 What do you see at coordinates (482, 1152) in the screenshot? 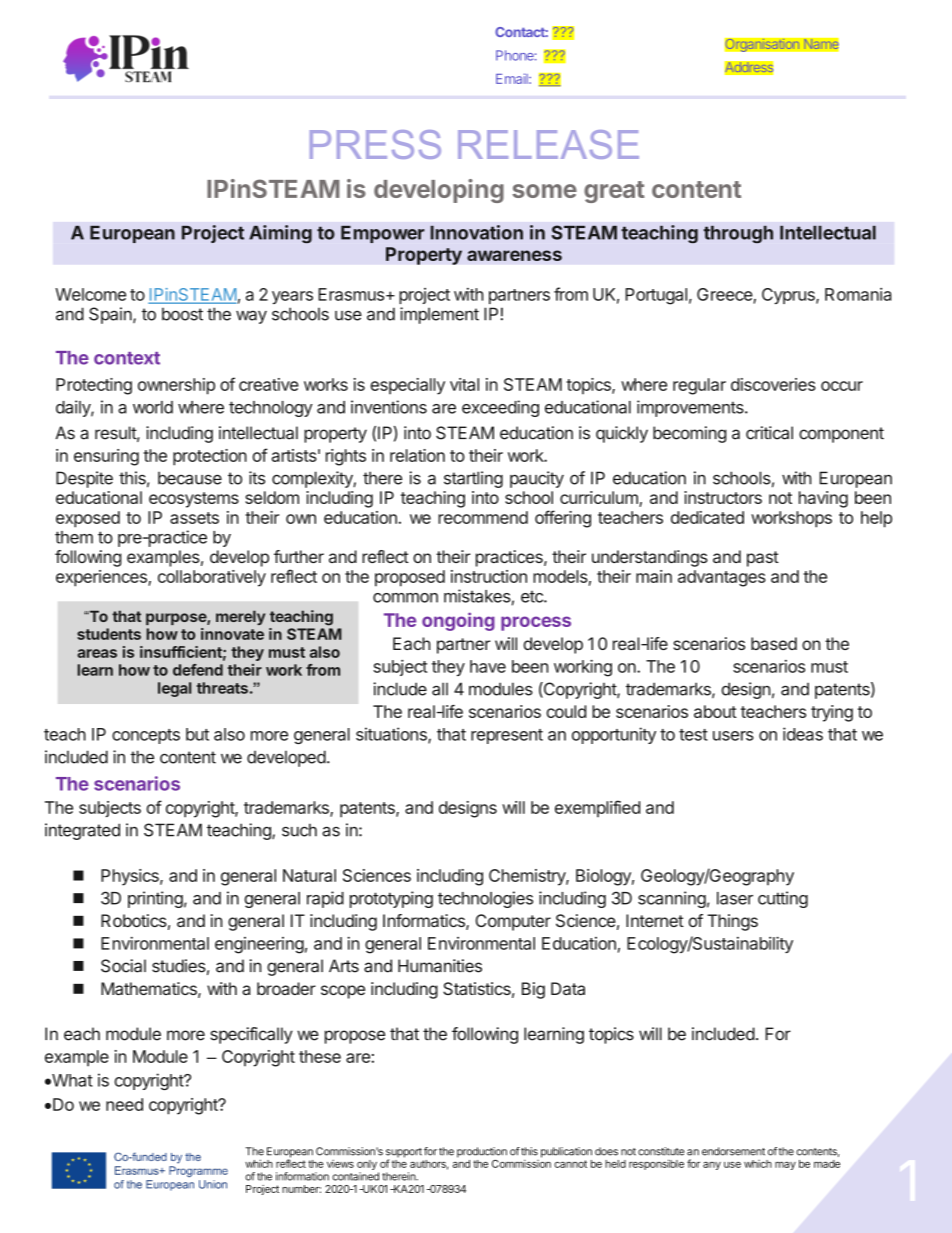
I see `production` at bounding box center [482, 1152].
